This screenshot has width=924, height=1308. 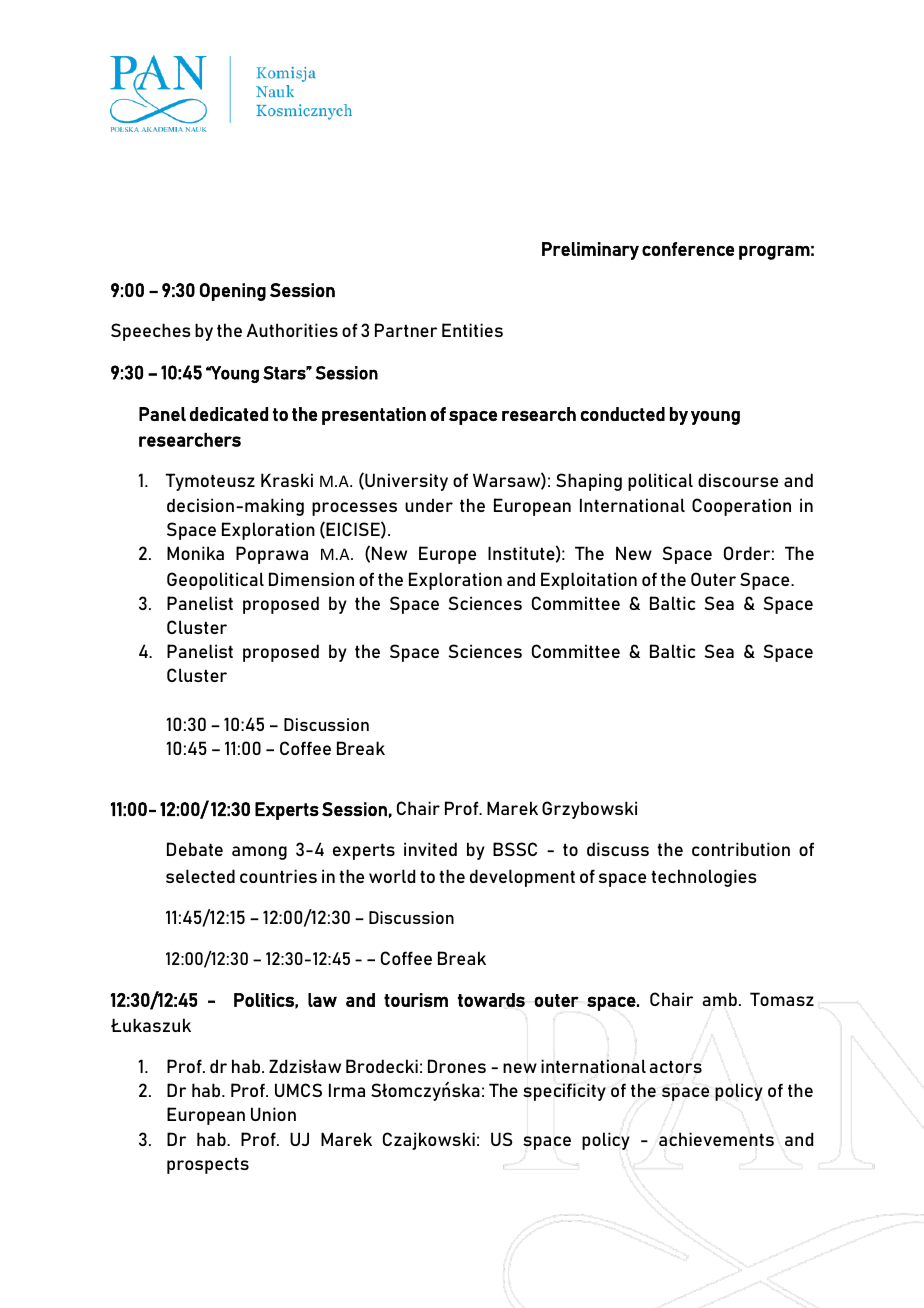 What do you see at coordinates (688, 249) in the screenshot?
I see `conference` at bounding box center [688, 249].
